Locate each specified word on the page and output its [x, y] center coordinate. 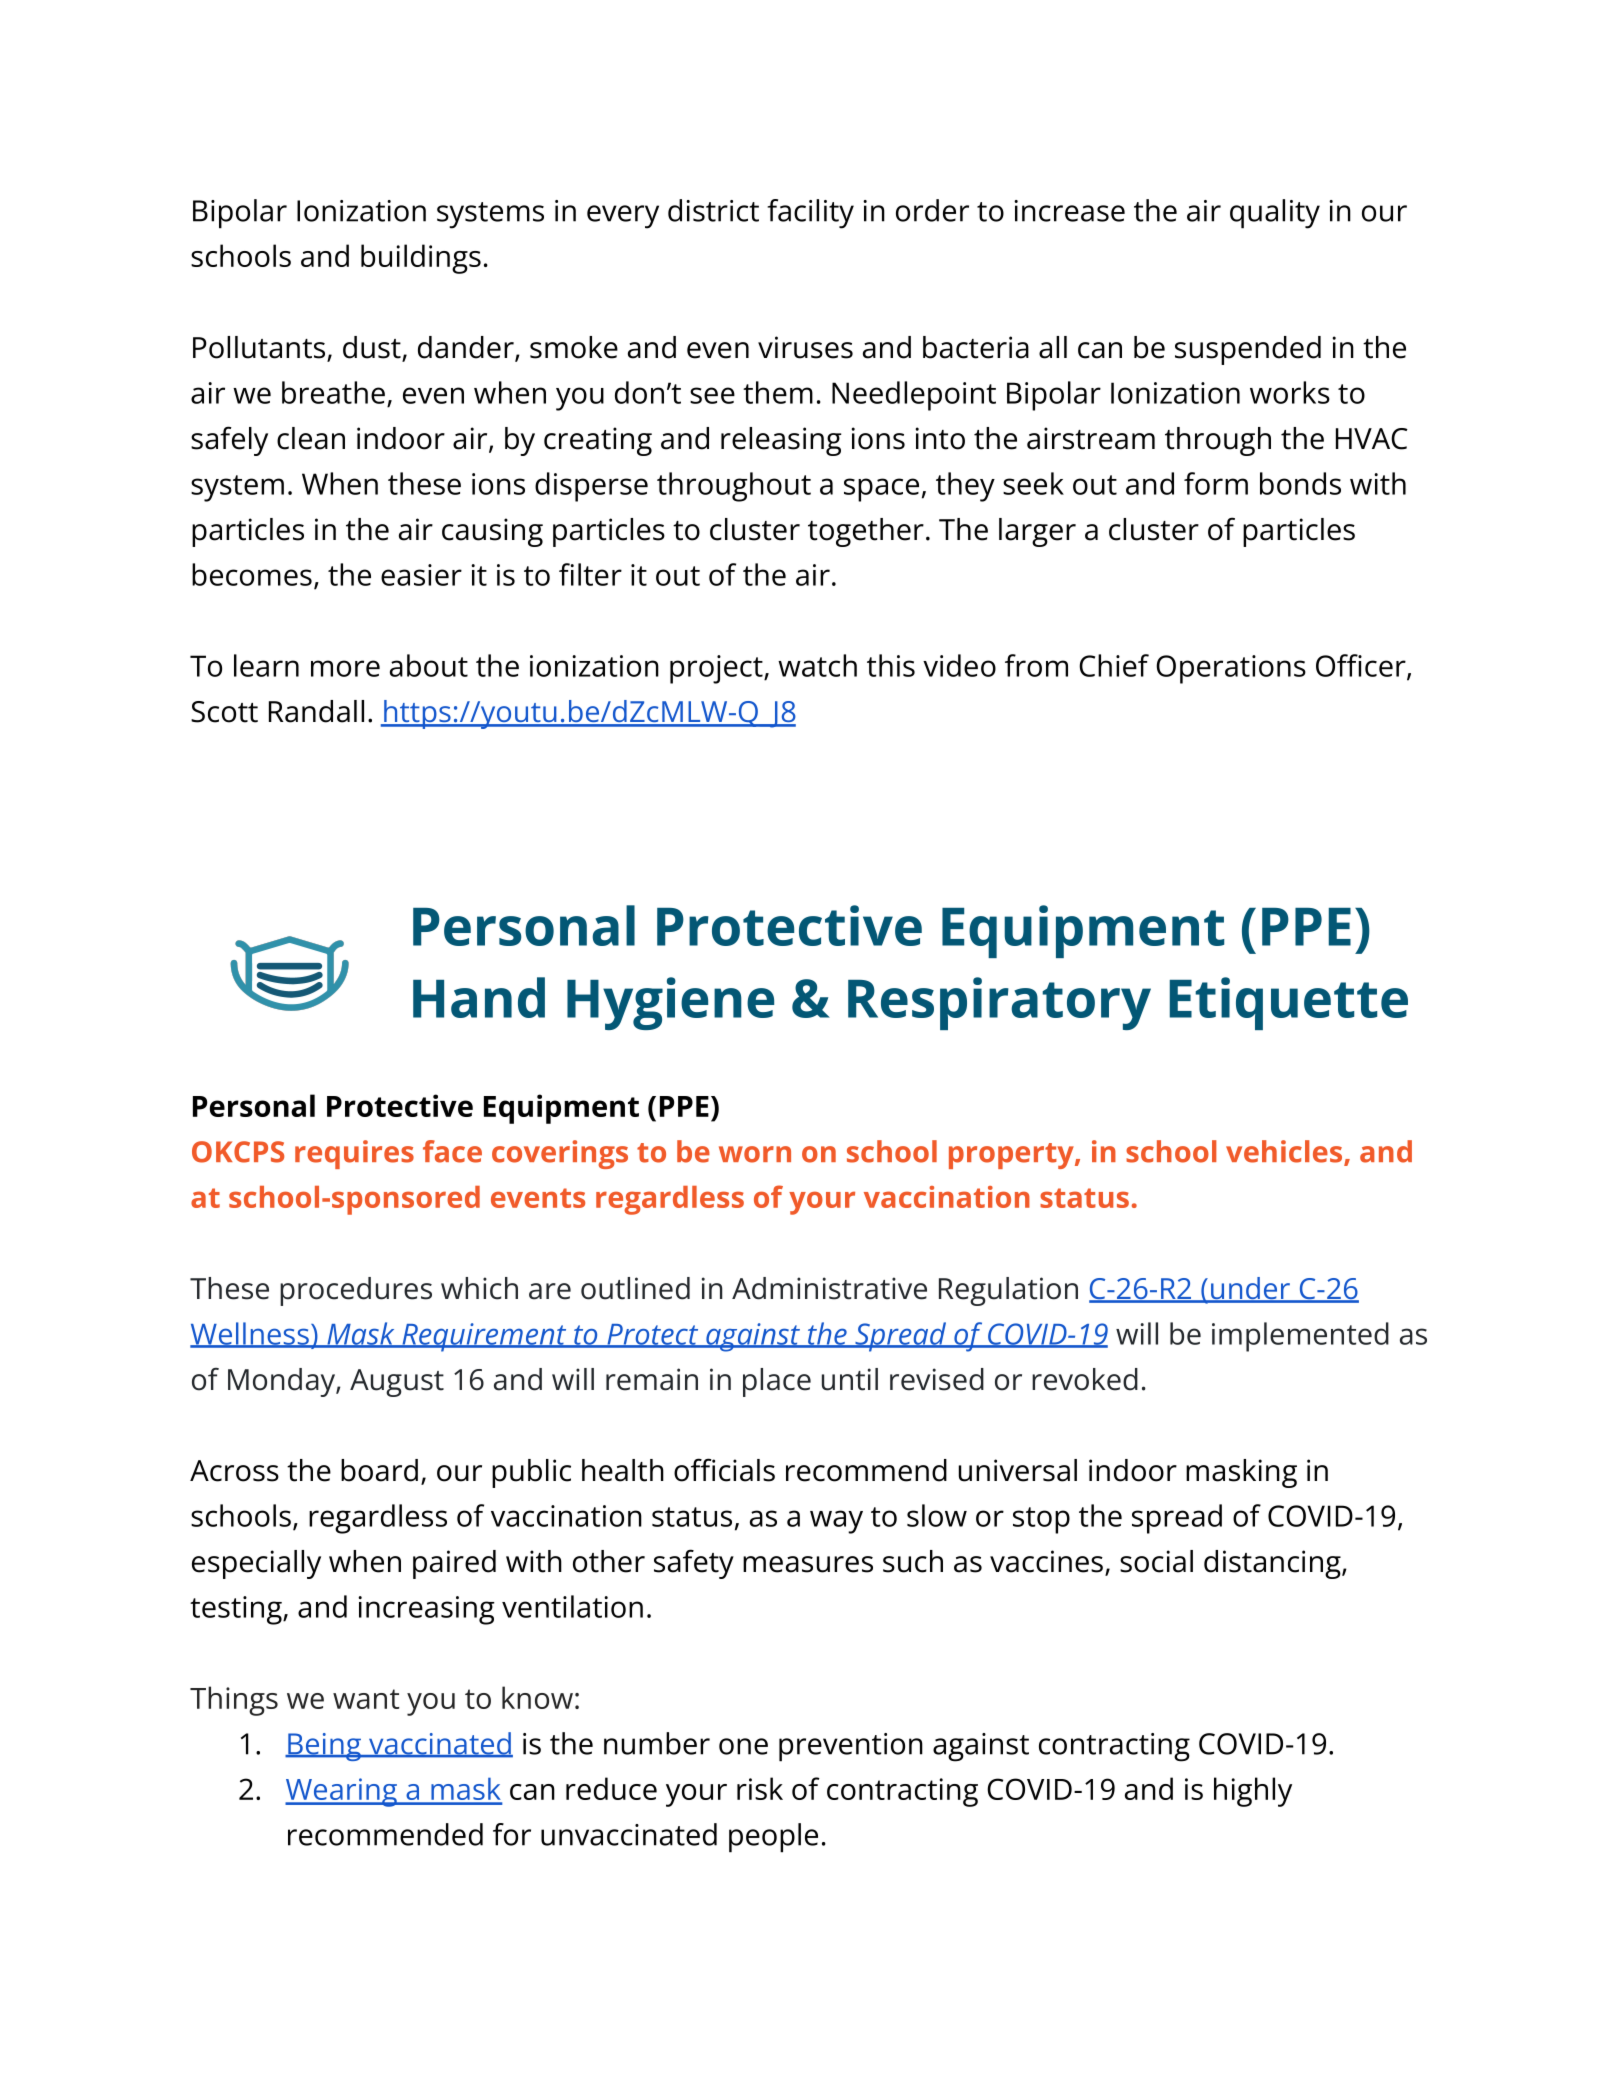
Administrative [829, 1288]
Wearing [342, 1792]
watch [817, 665]
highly [1253, 1792]
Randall [316, 711]
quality [1275, 214]
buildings [421, 259]
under [1251, 1289]
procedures [356, 1291]
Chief [1114, 665]
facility [810, 214]
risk [760, 1788]
